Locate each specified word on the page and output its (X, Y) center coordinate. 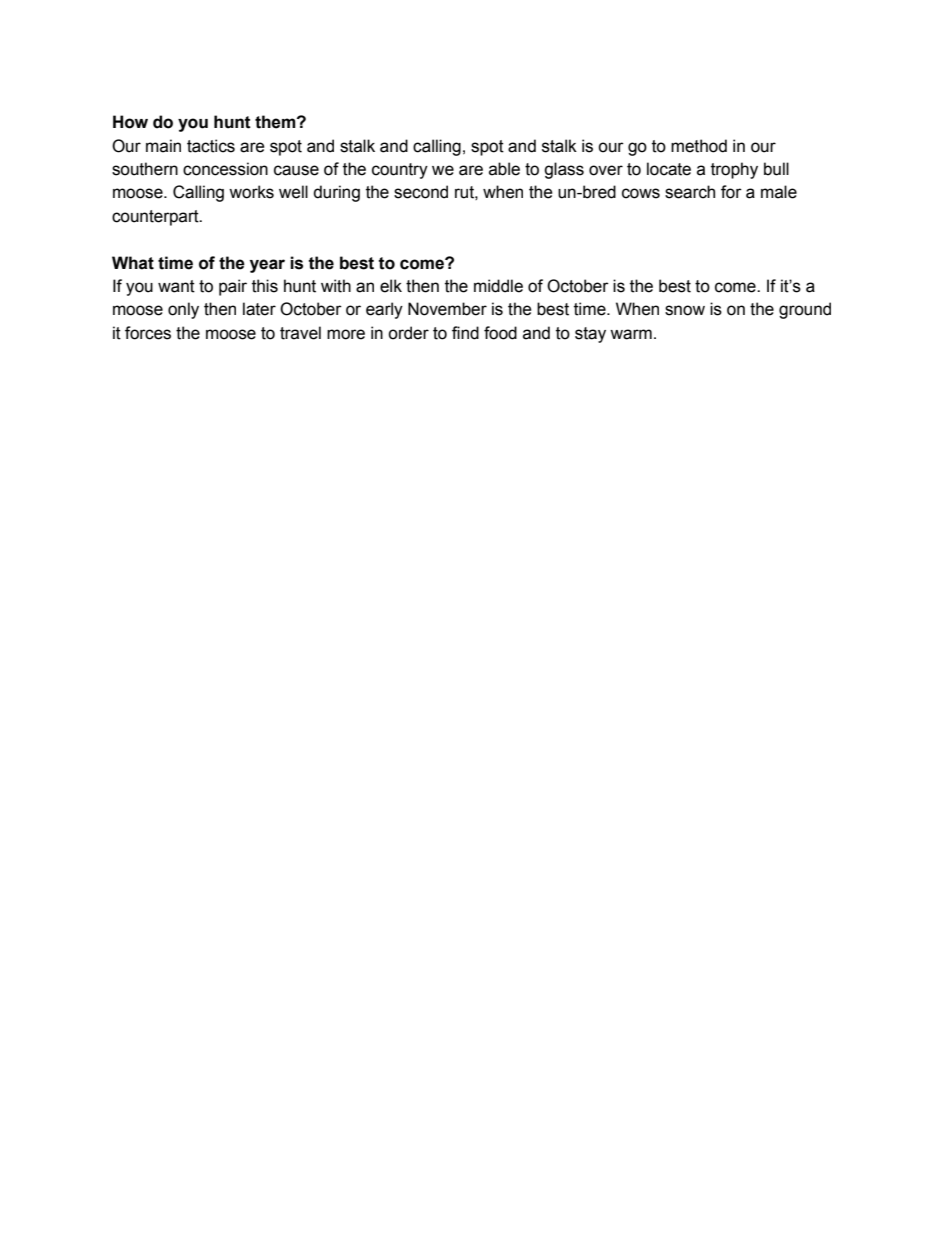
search (690, 192)
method (699, 146)
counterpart (156, 218)
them (276, 122)
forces (148, 333)
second (421, 192)
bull (776, 169)
